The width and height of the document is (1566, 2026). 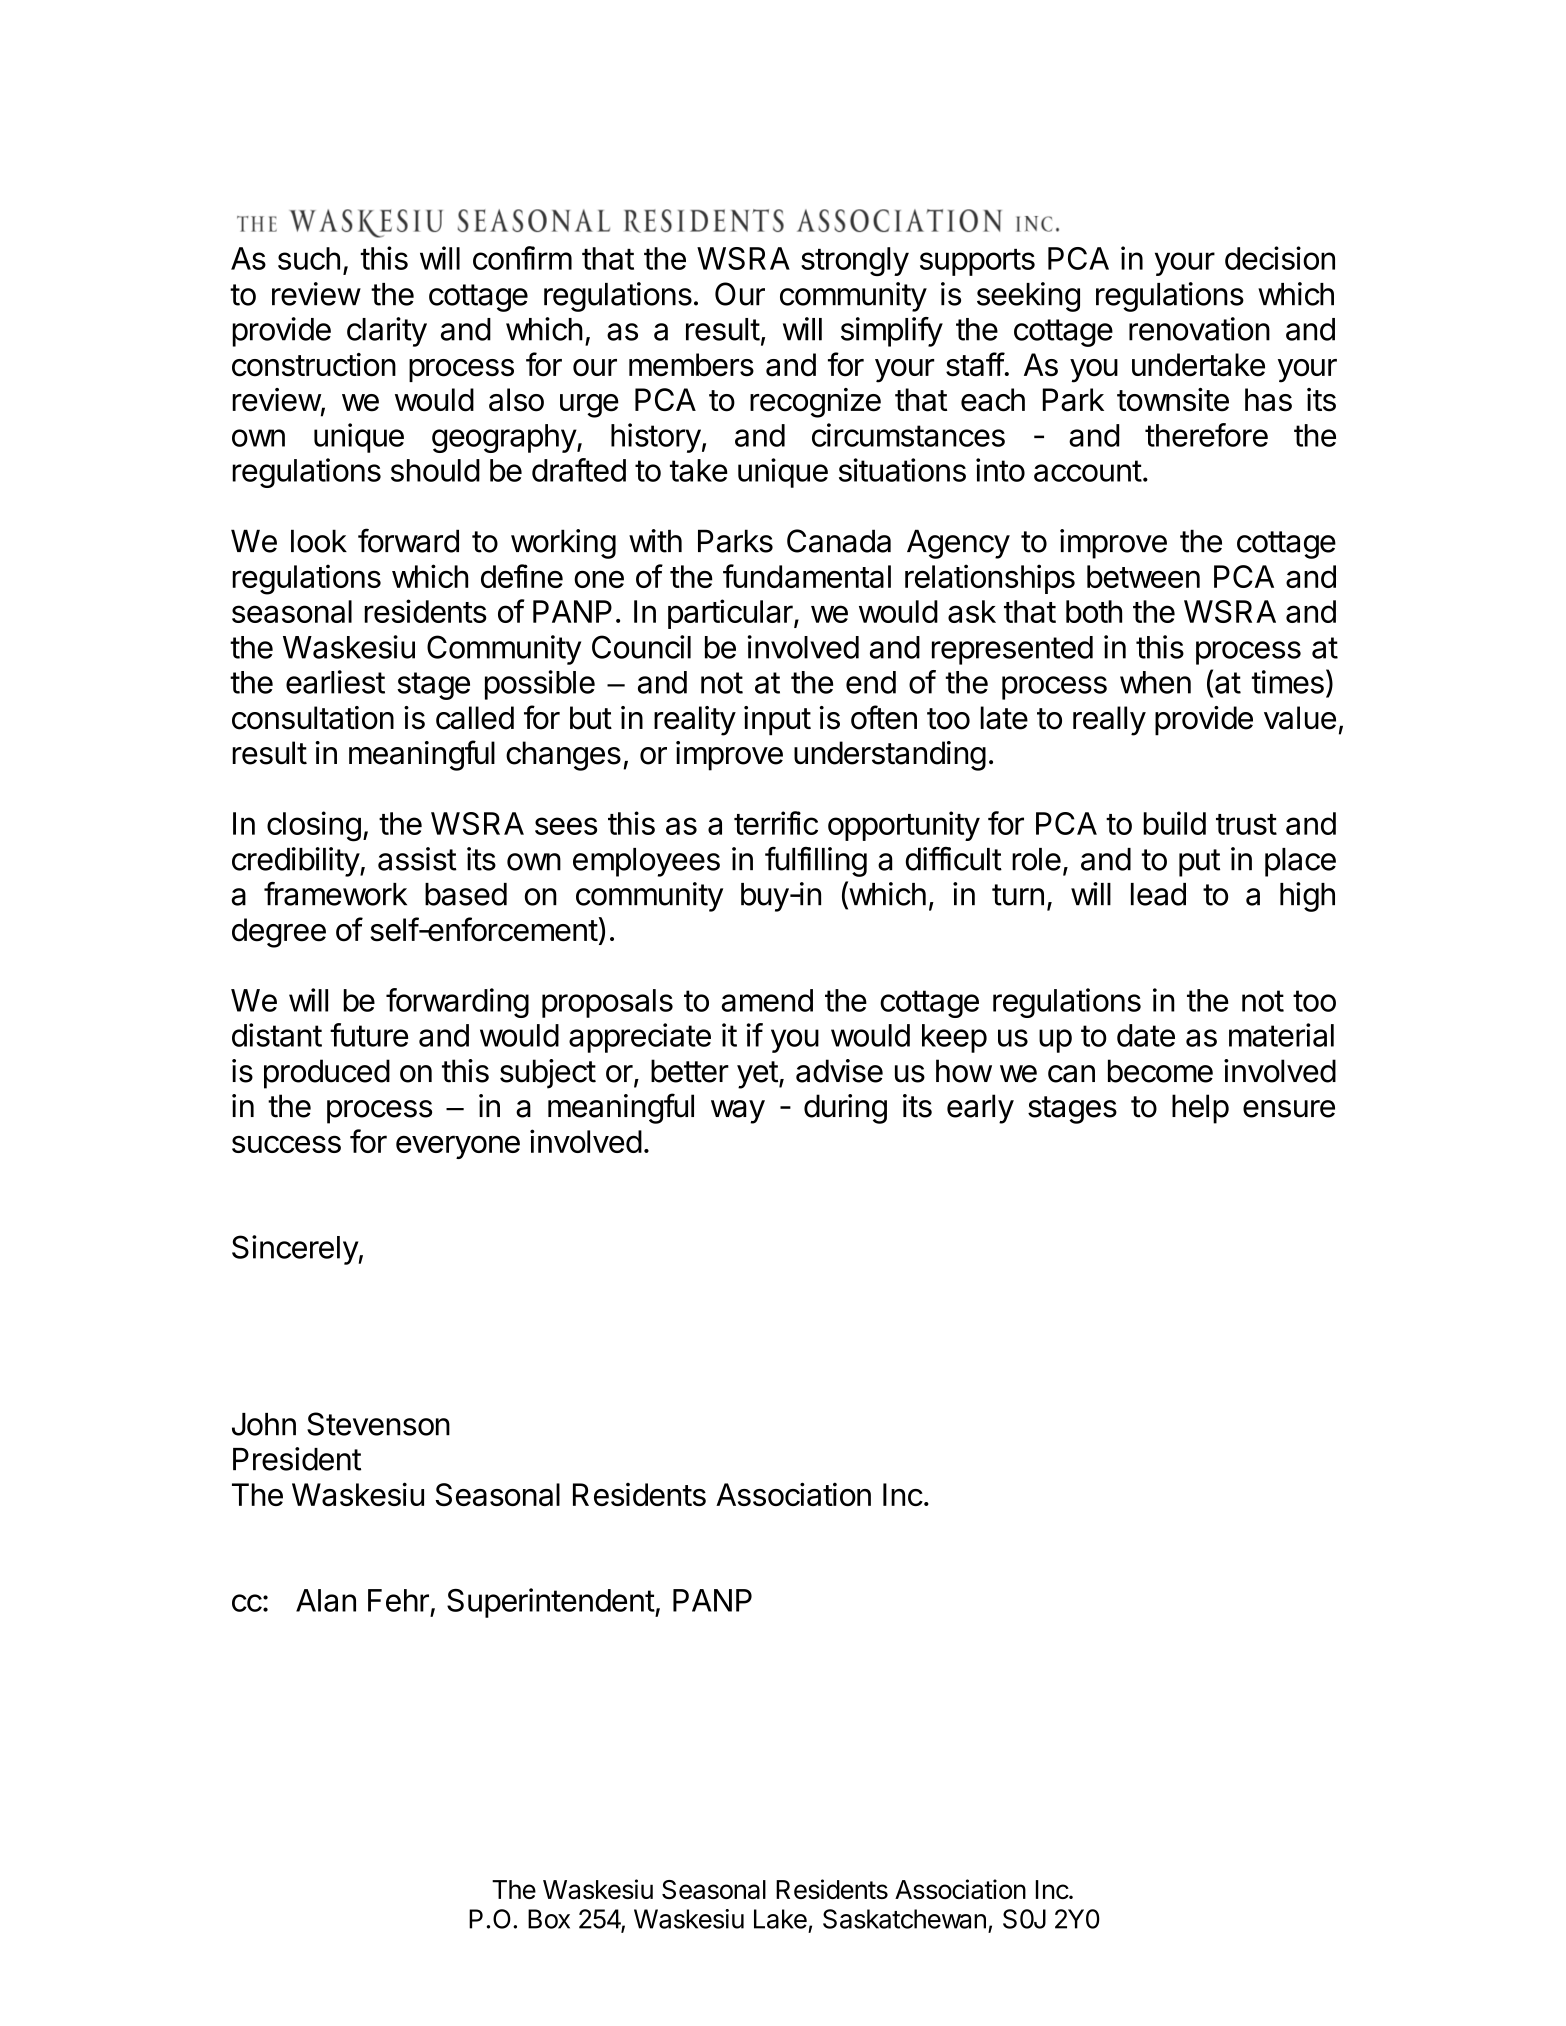 I want to click on renovation, so click(x=1199, y=329).
